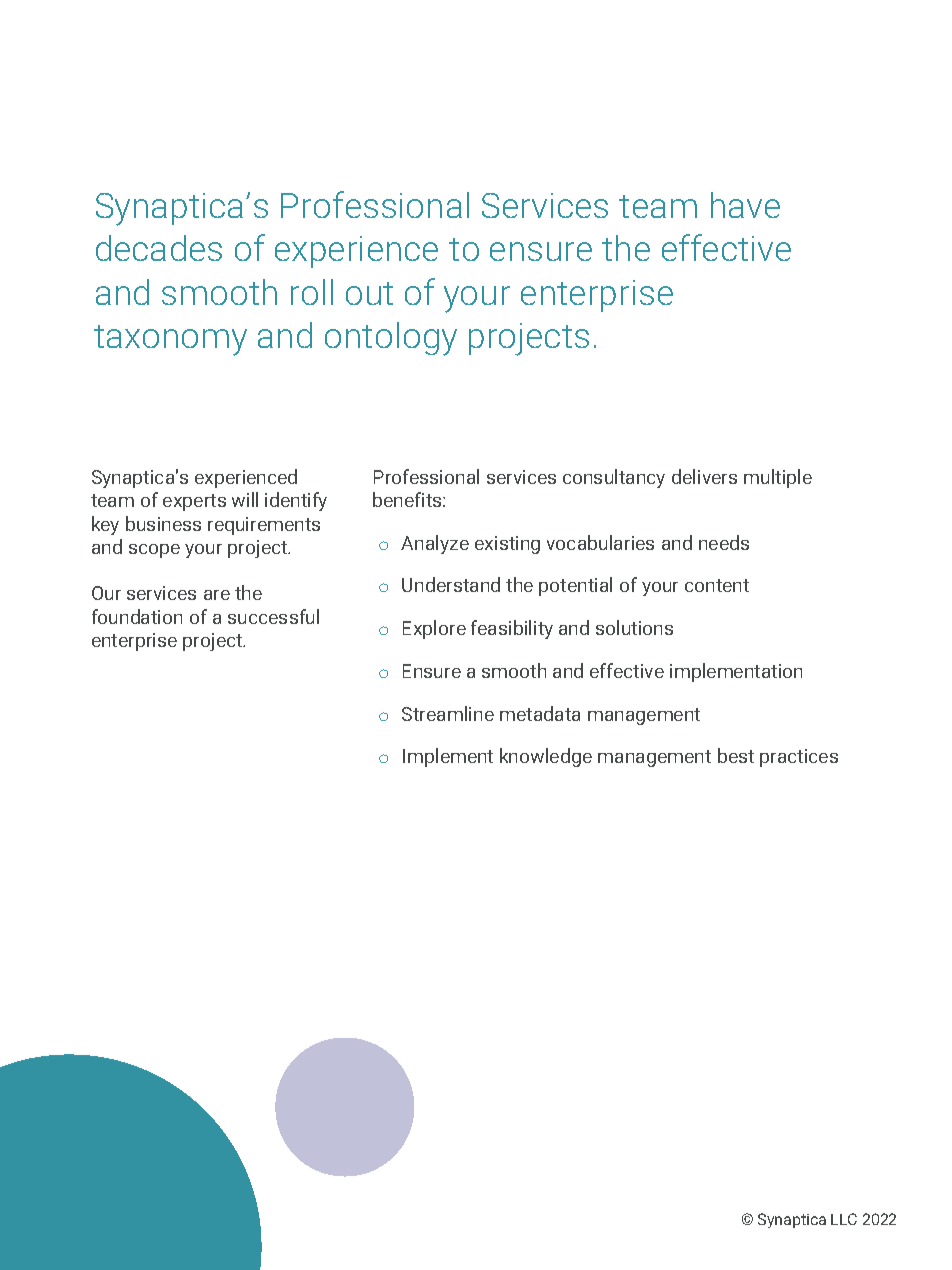  I want to click on Streamline, so click(448, 713).
